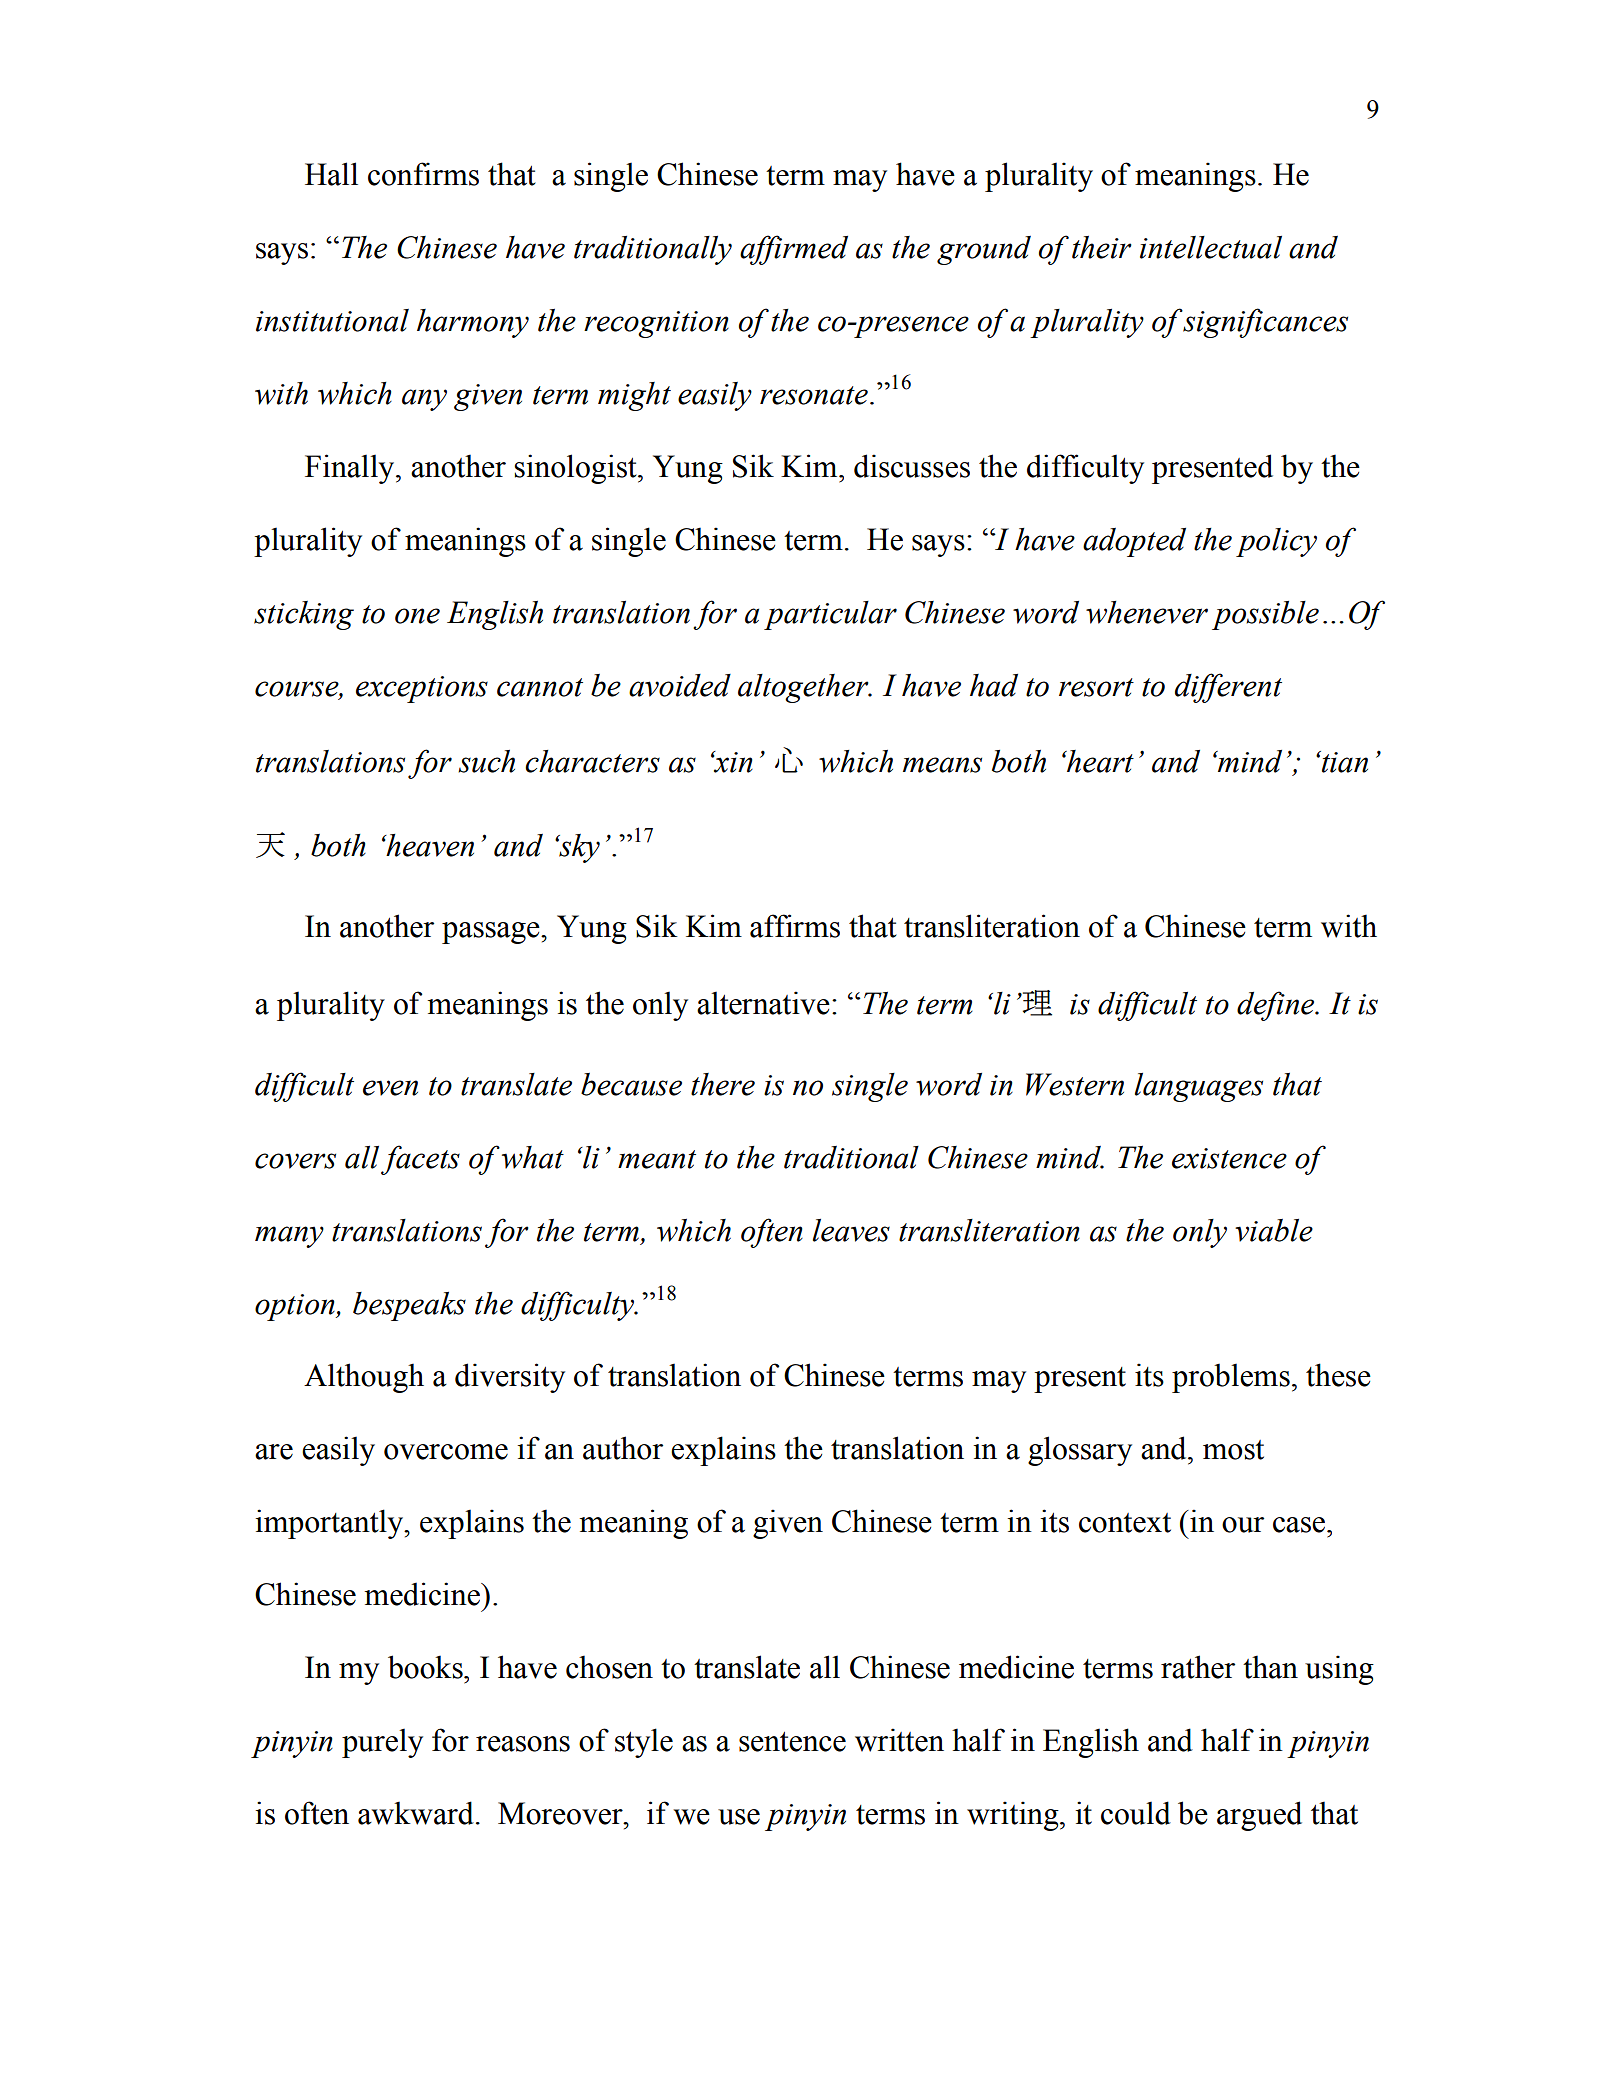  Describe the element at coordinates (409, 1306) in the screenshot. I see `bespeaks` at that location.
